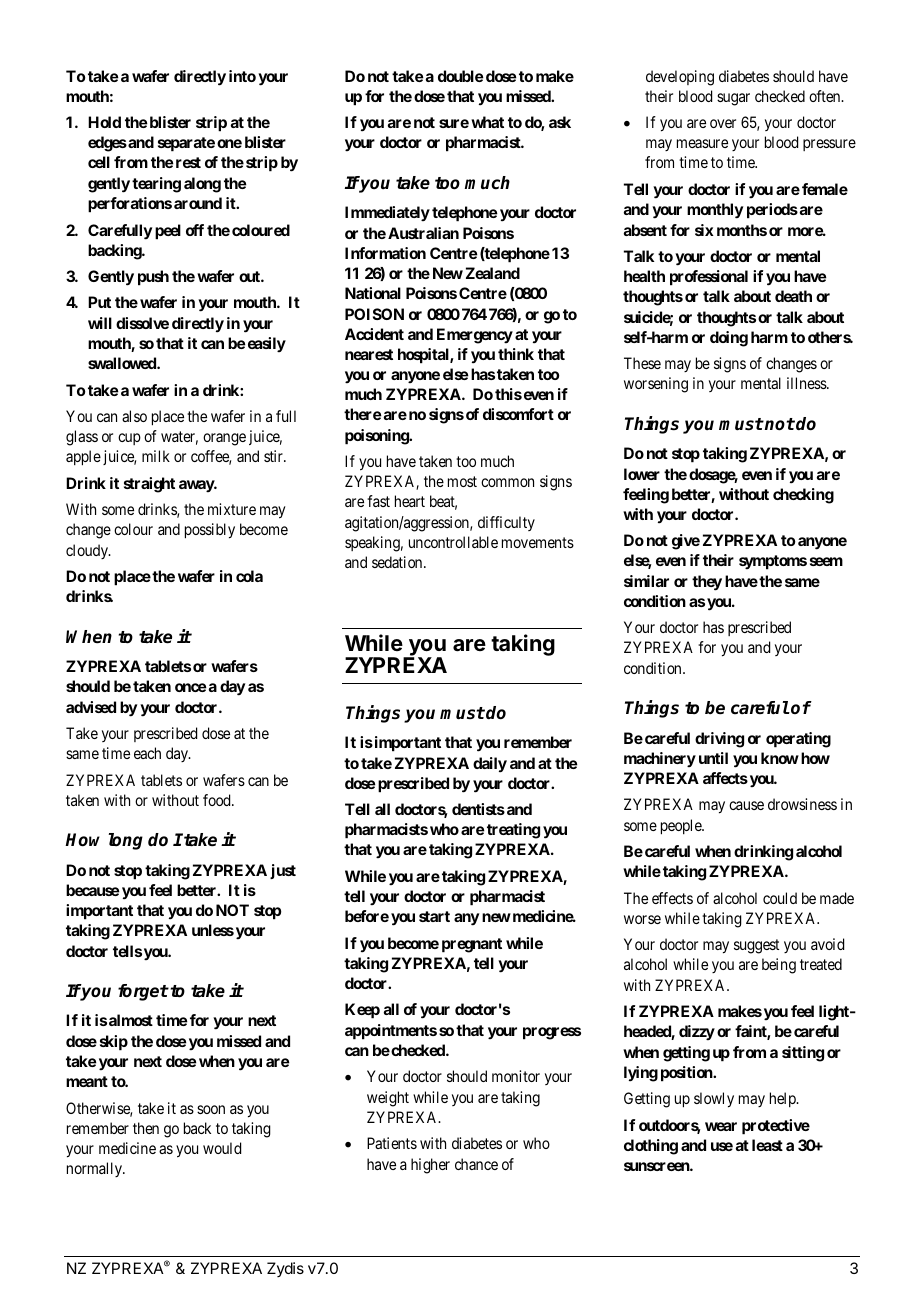  What do you see at coordinates (146, 1128) in the image?
I see `then` at bounding box center [146, 1128].
